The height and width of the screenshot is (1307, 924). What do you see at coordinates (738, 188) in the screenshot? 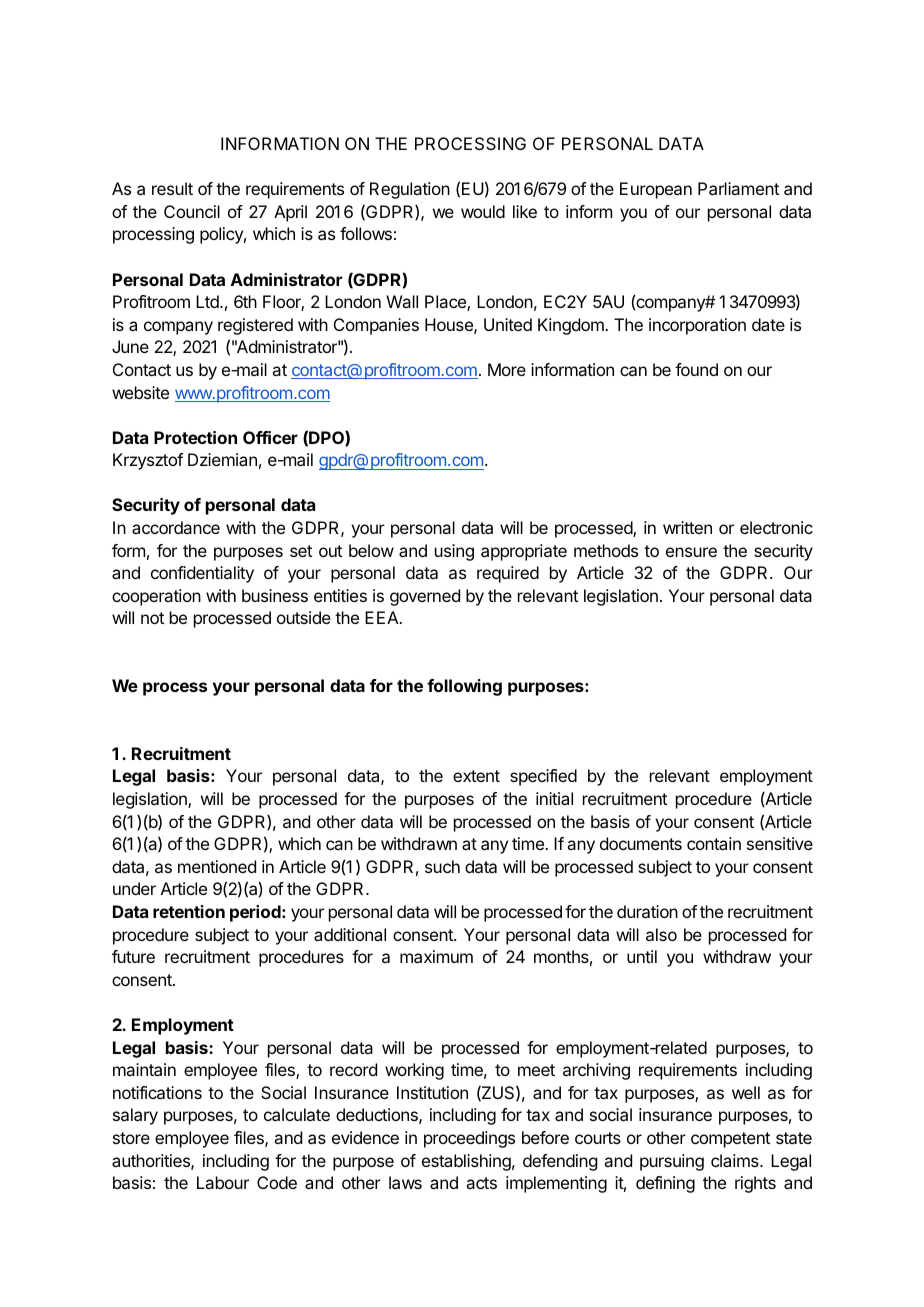
I see `Parliament` at bounding box center [738, 188].
